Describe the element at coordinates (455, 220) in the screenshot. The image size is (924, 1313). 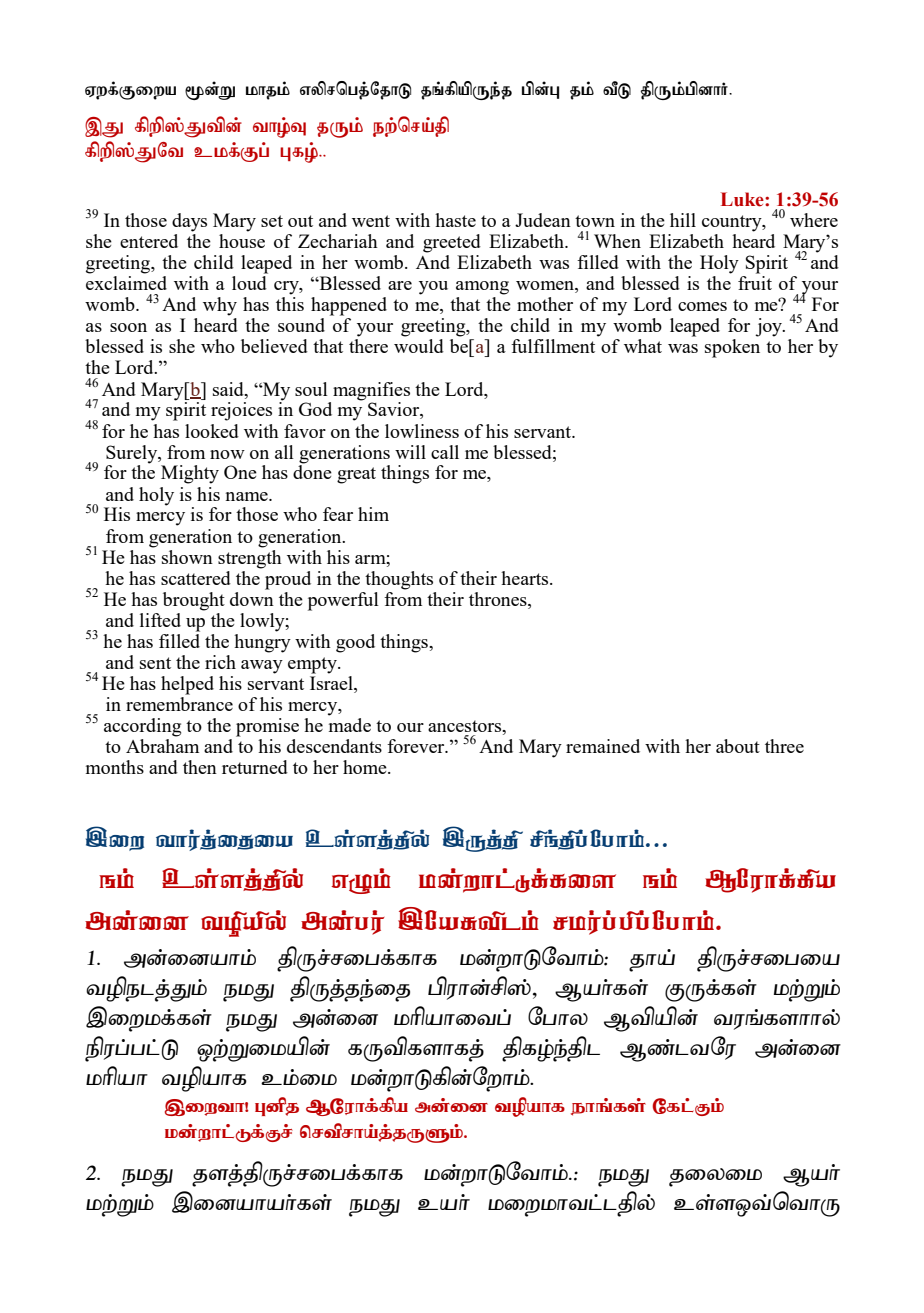
I see `haste` at that location.
